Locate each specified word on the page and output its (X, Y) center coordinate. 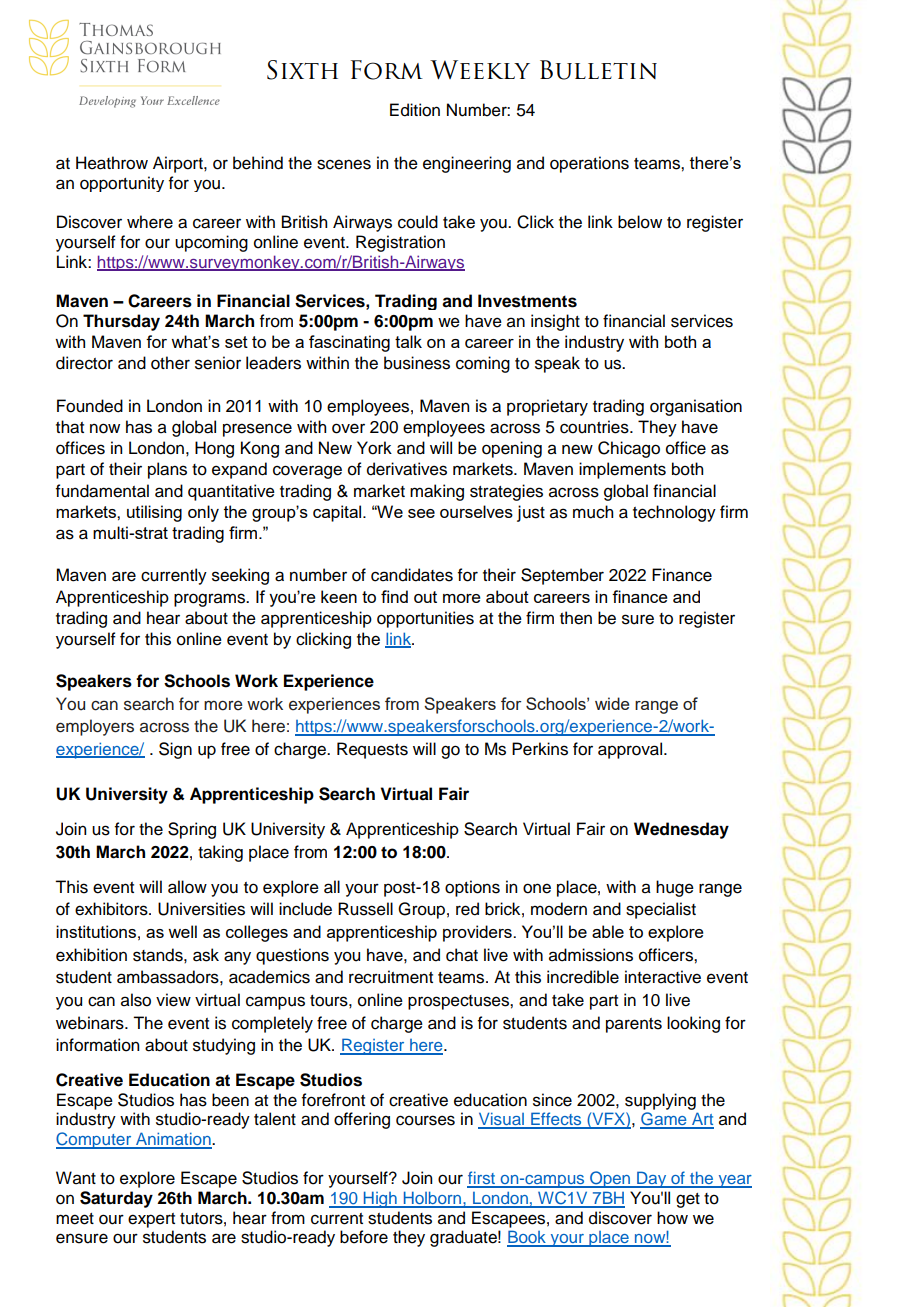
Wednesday (681, 830)
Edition (415, 110)
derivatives (407, 469)
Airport (179, 164)
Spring (192, 830)
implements (622, 470)
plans (167, 470)
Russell (365, 909)
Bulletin (598, 70)
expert (151, 1220)
